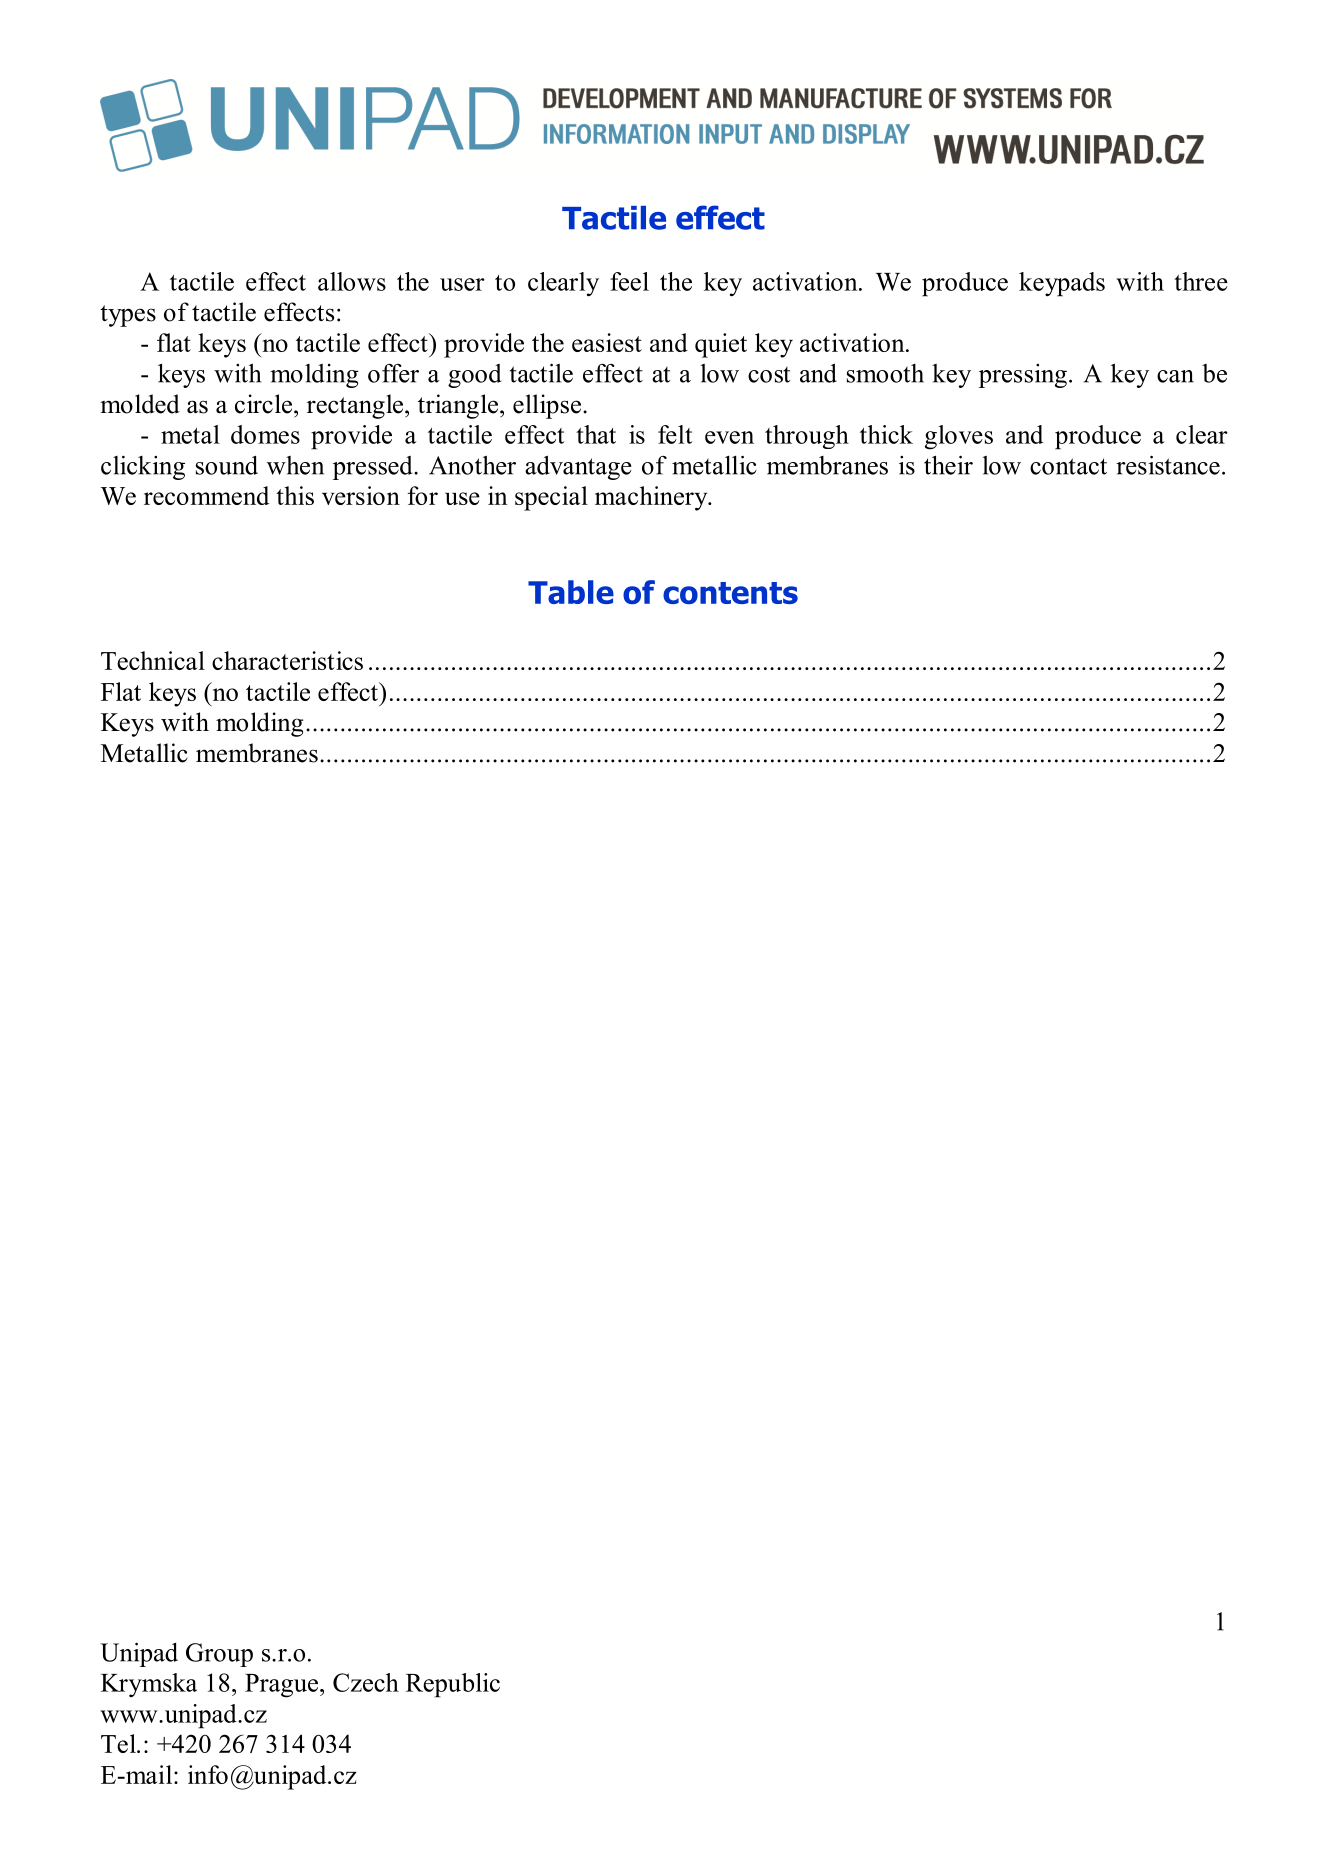 This document has height=1869, width=1321. What do you see at coordinates (1068, 466) in the document?
I see `contact` at bounding box center [1068, 466].
